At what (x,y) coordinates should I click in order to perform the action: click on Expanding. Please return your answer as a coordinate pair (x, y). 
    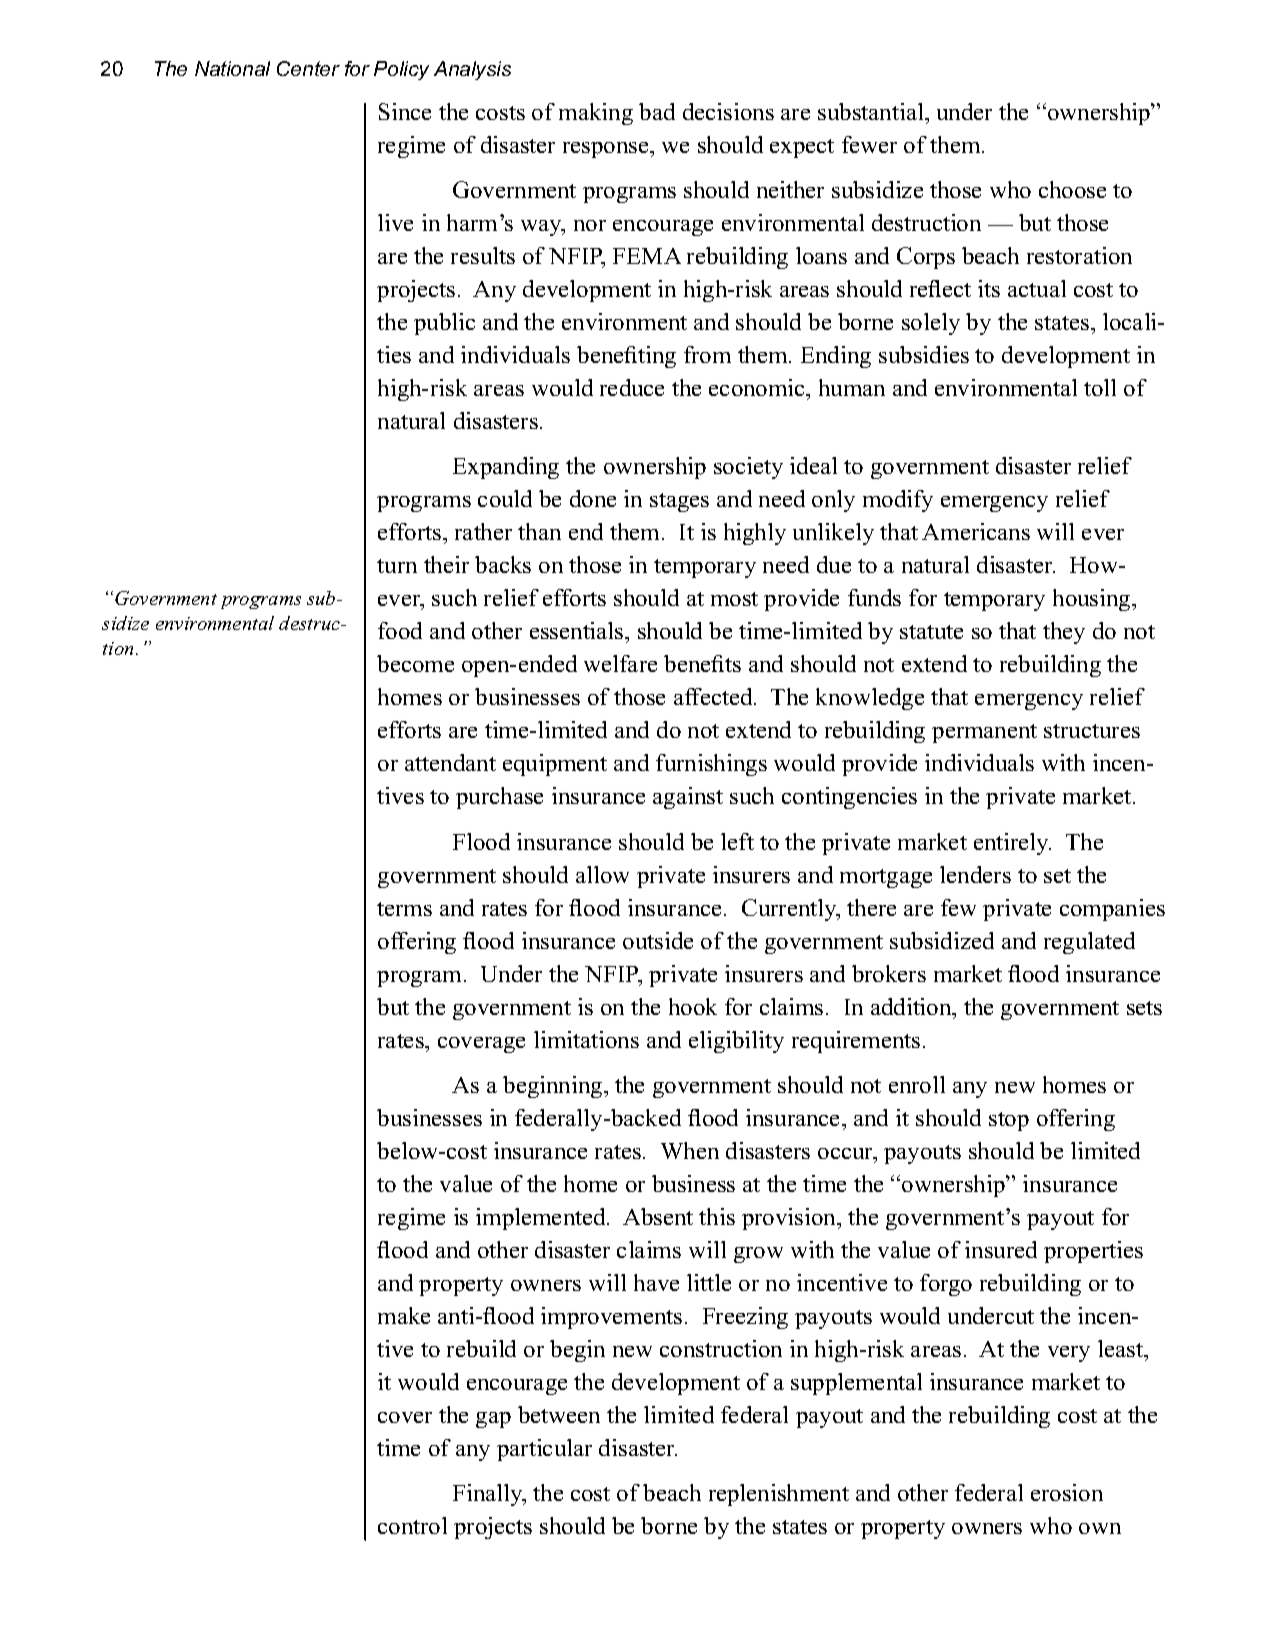
    Looking at the image, I should click on (506, 468).
